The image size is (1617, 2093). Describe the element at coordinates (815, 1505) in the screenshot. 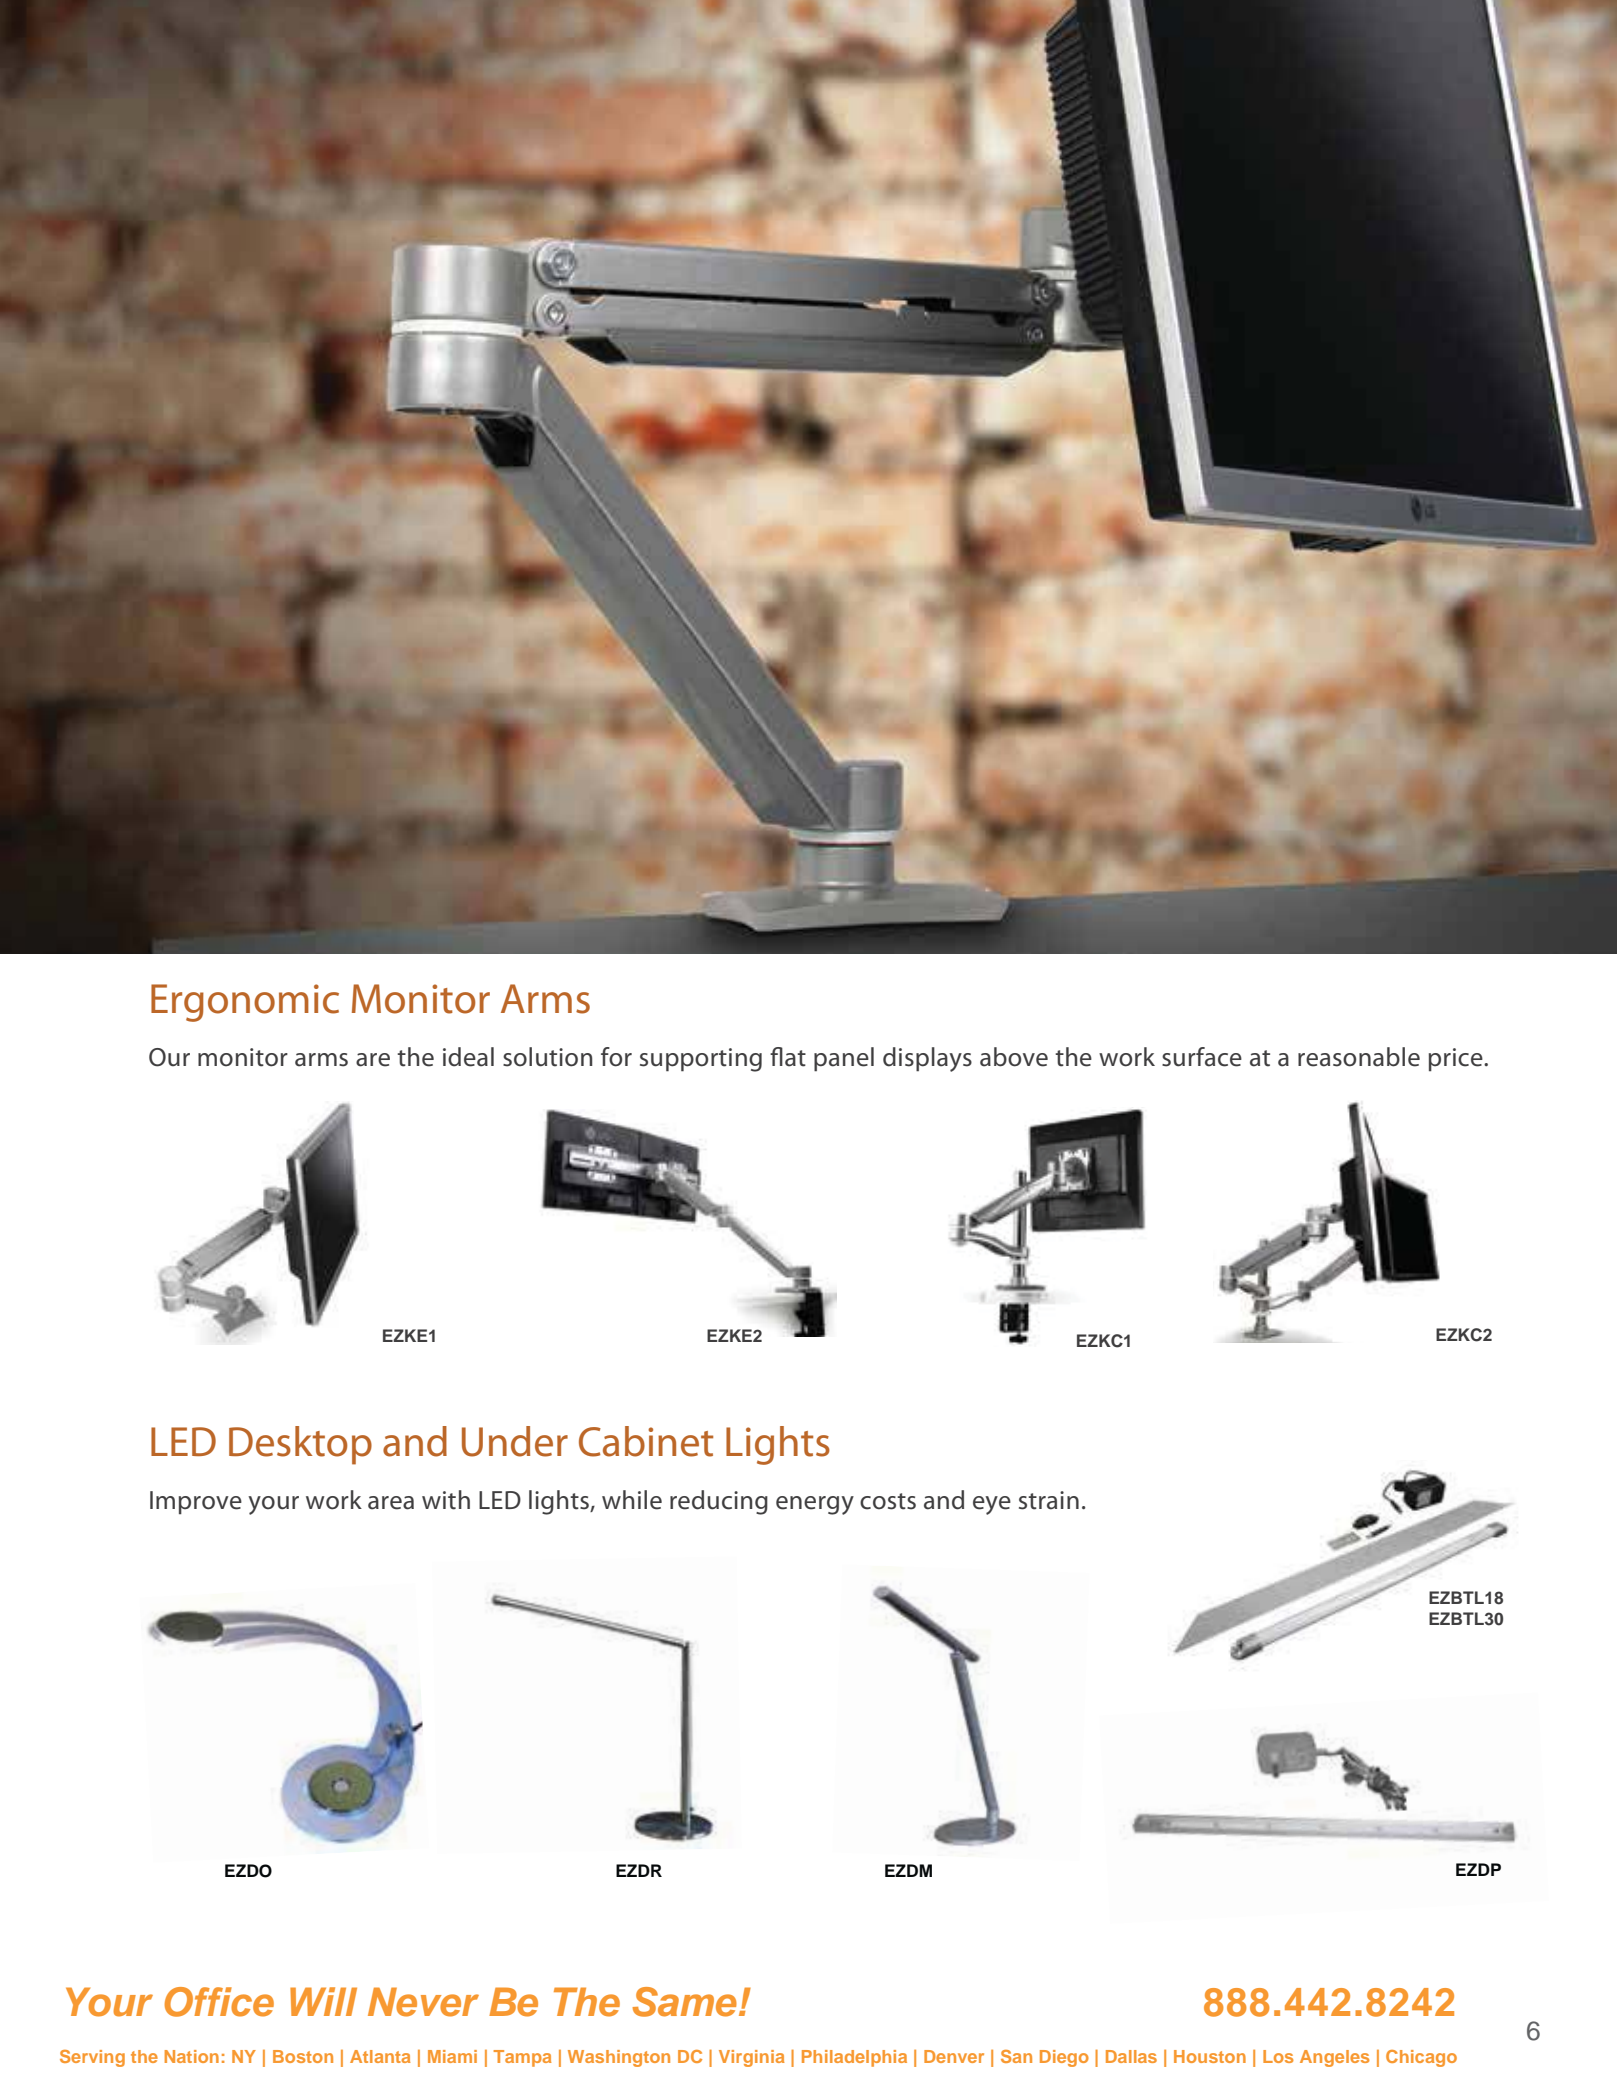

I see `energy` at that location.
